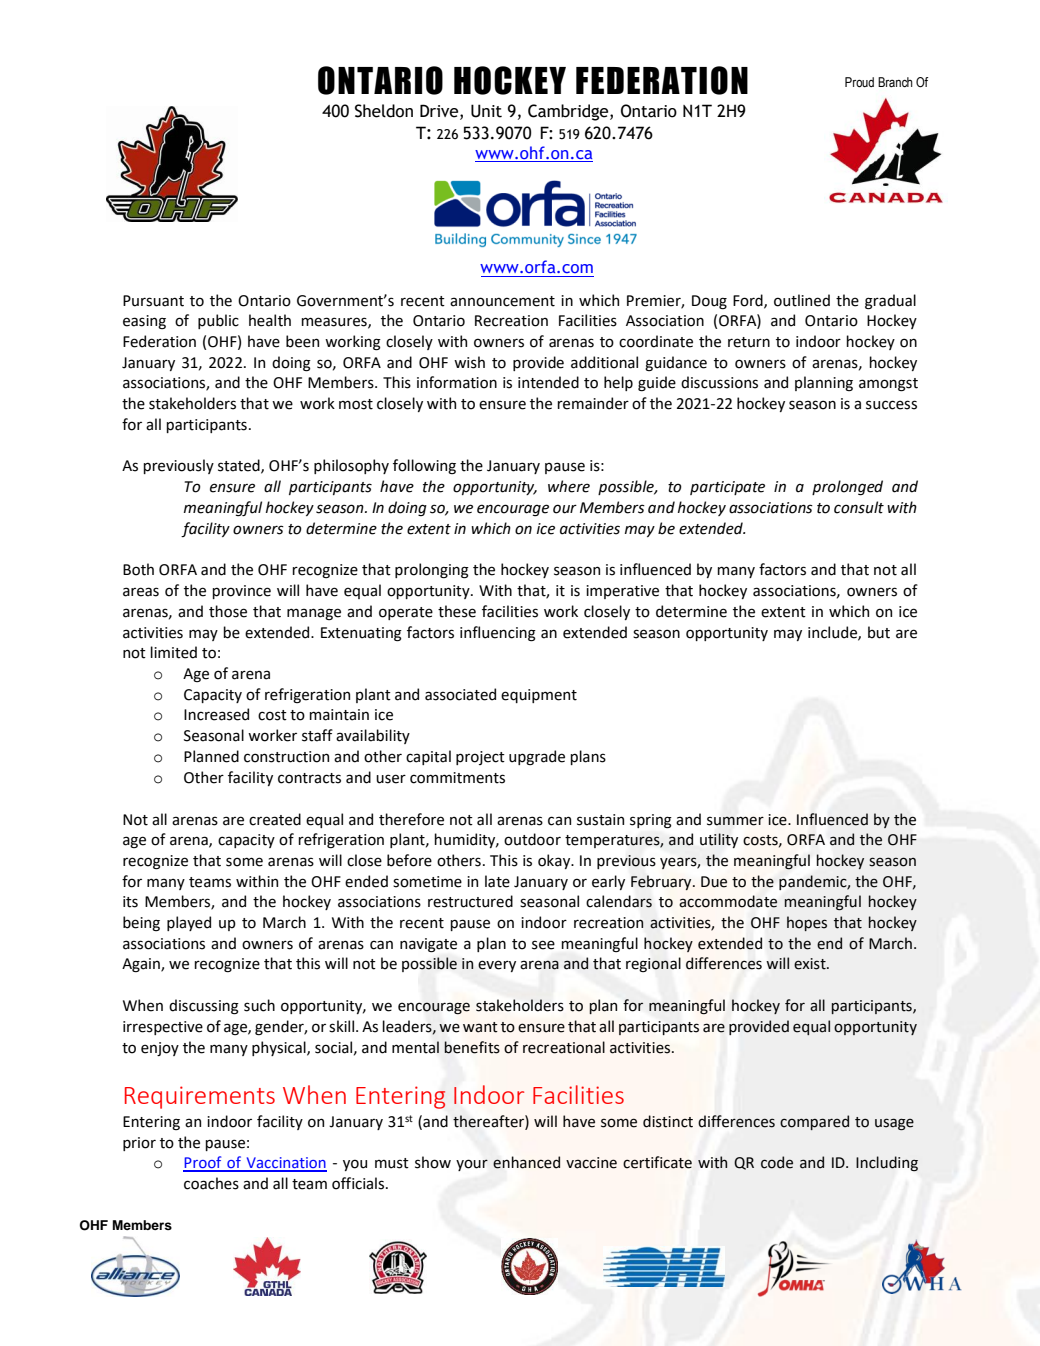  I want to click on Cambridge, so click(569, 112).
